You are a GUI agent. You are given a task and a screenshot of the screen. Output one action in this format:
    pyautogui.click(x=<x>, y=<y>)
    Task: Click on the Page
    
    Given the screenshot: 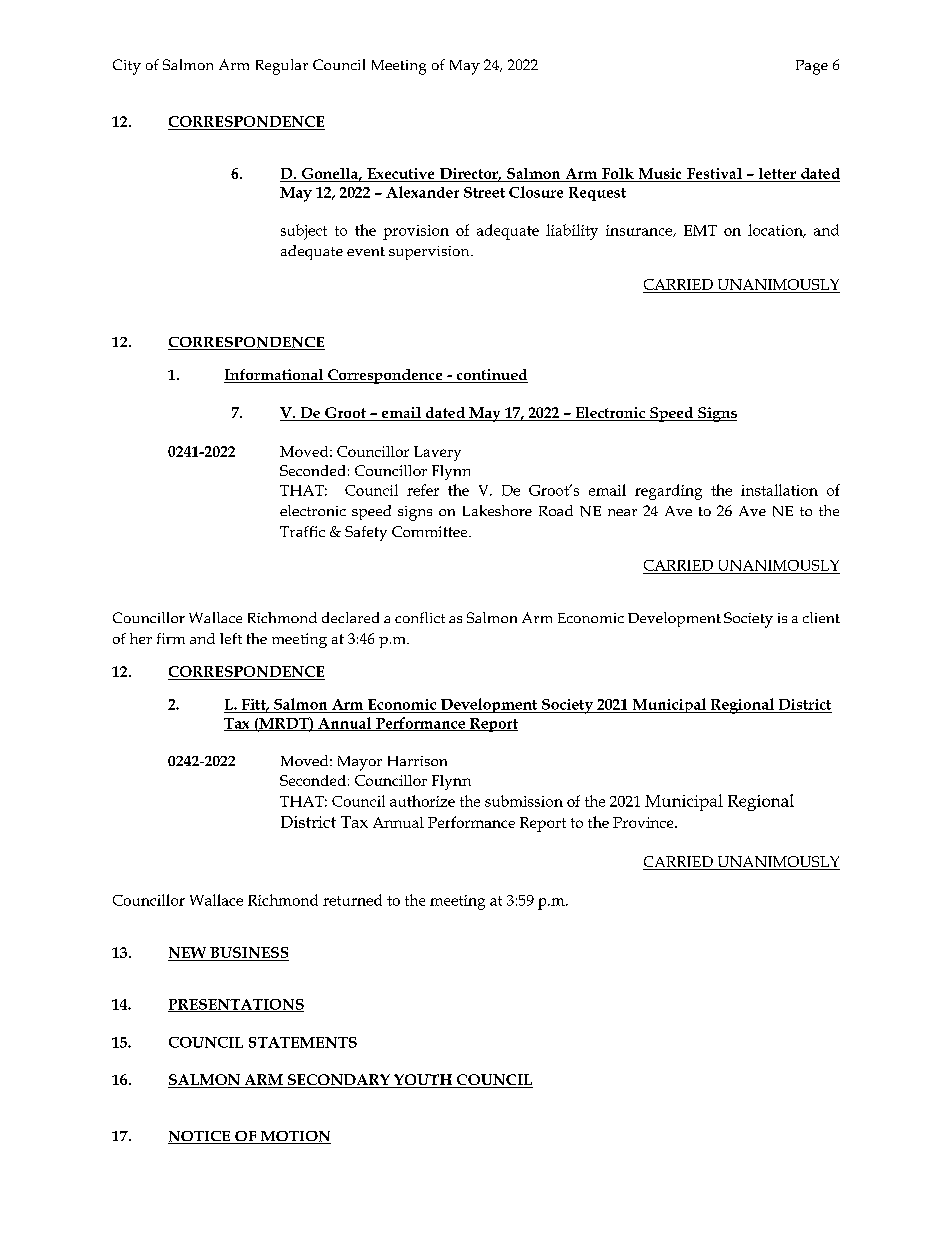 What is the action you would take?
    pyautogui.click(x=812, y=67)
